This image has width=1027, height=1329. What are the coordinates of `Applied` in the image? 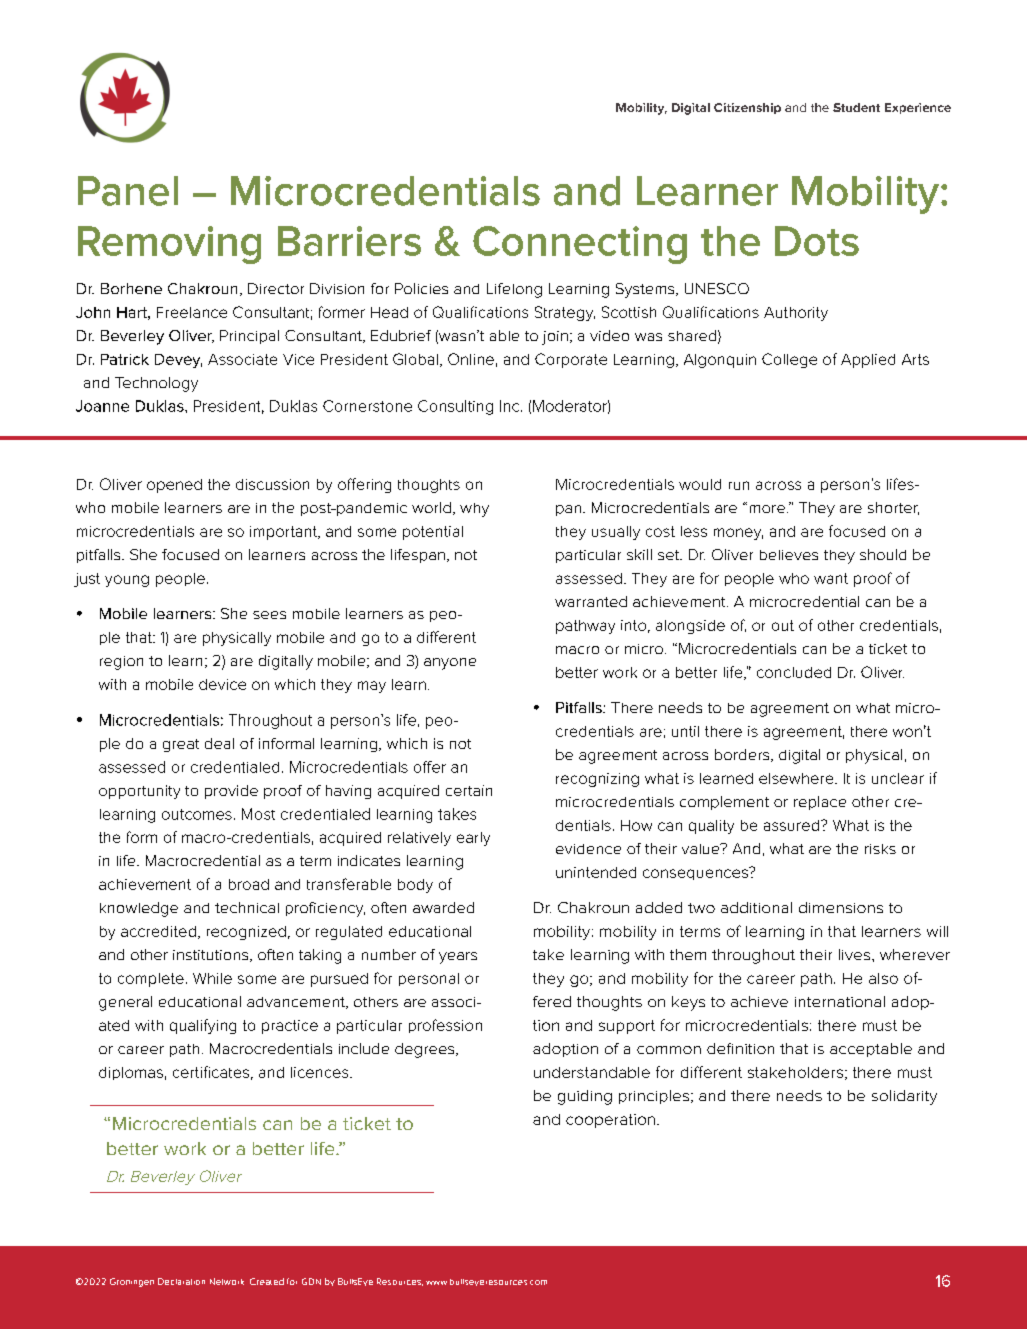 It's located at (868, 361).
